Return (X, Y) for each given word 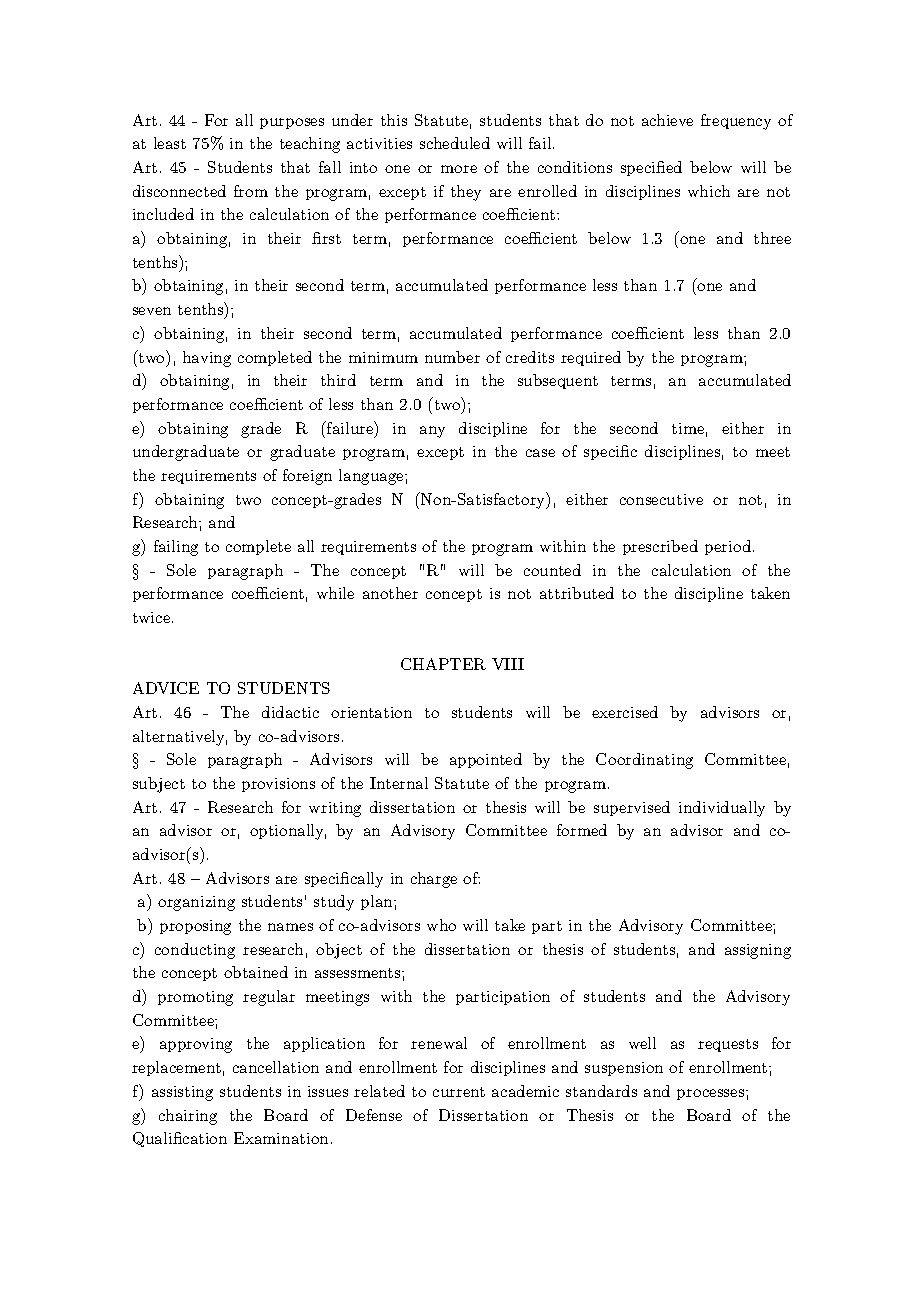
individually (722, 809)
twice (153, 617)
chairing (188, 1117)
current (459, 1092)
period (729, 547)
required (591, 358)
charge (434, 880)
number (452, 357)
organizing (196, 903)
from (251, 191)
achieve (667, 120)
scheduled (455, 143)
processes (712, 1094)
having (207, 359)
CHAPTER (443, 664)
